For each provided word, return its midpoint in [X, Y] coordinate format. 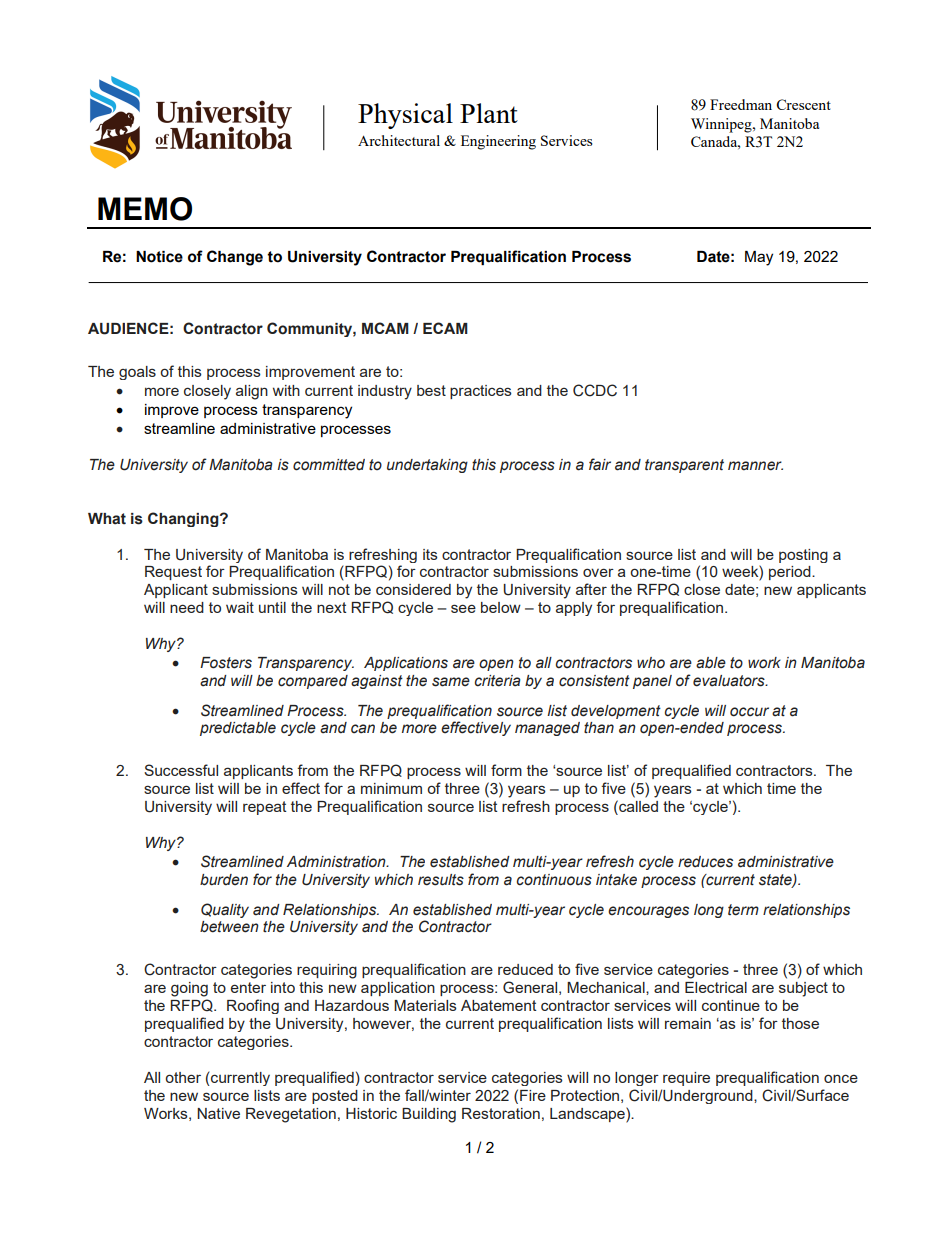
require [686, 1079]
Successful [181, 770]
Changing [184, 519]
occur [749, 712]
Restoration [501, 1113]
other [183, 1077]
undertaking [427, 466]
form [506, 770]
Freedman [741, 104]
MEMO [145, 209]
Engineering [498, 142]
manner [755, 466]
